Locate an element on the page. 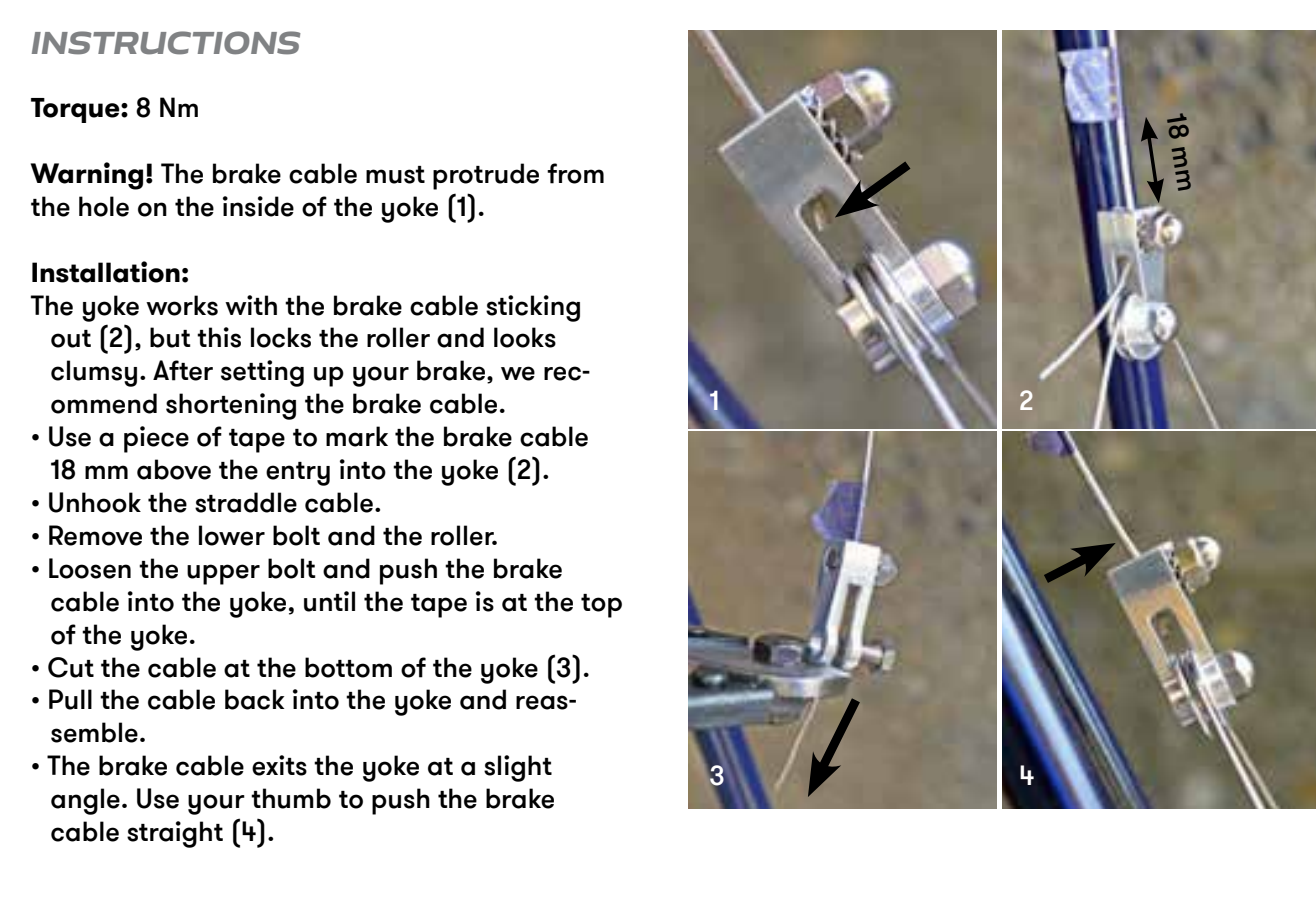 The height and width of the page is (905, 1316). top is located at coordinates (601, 606).
